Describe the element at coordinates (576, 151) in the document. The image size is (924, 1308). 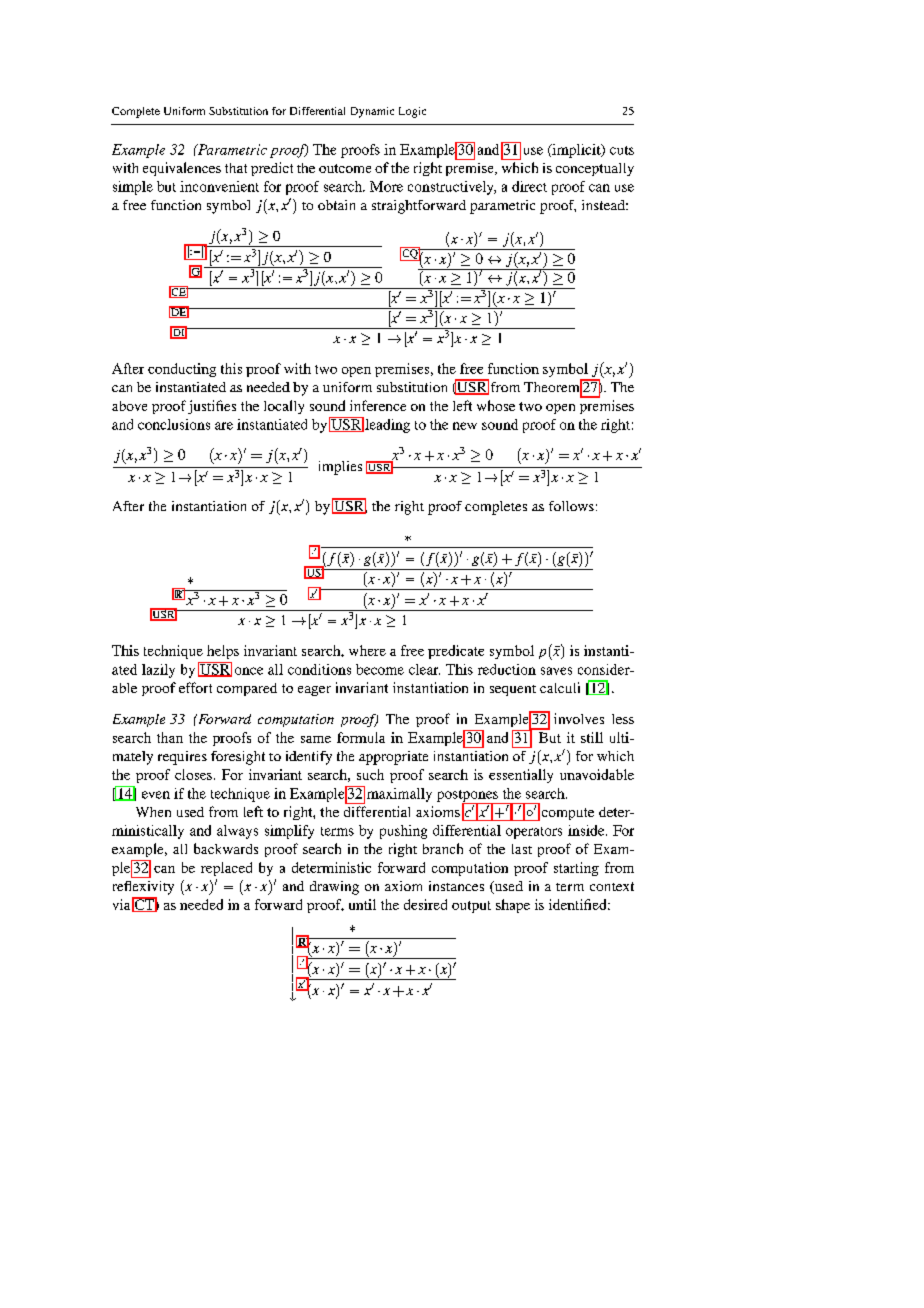
I see `implicit` at that location.
